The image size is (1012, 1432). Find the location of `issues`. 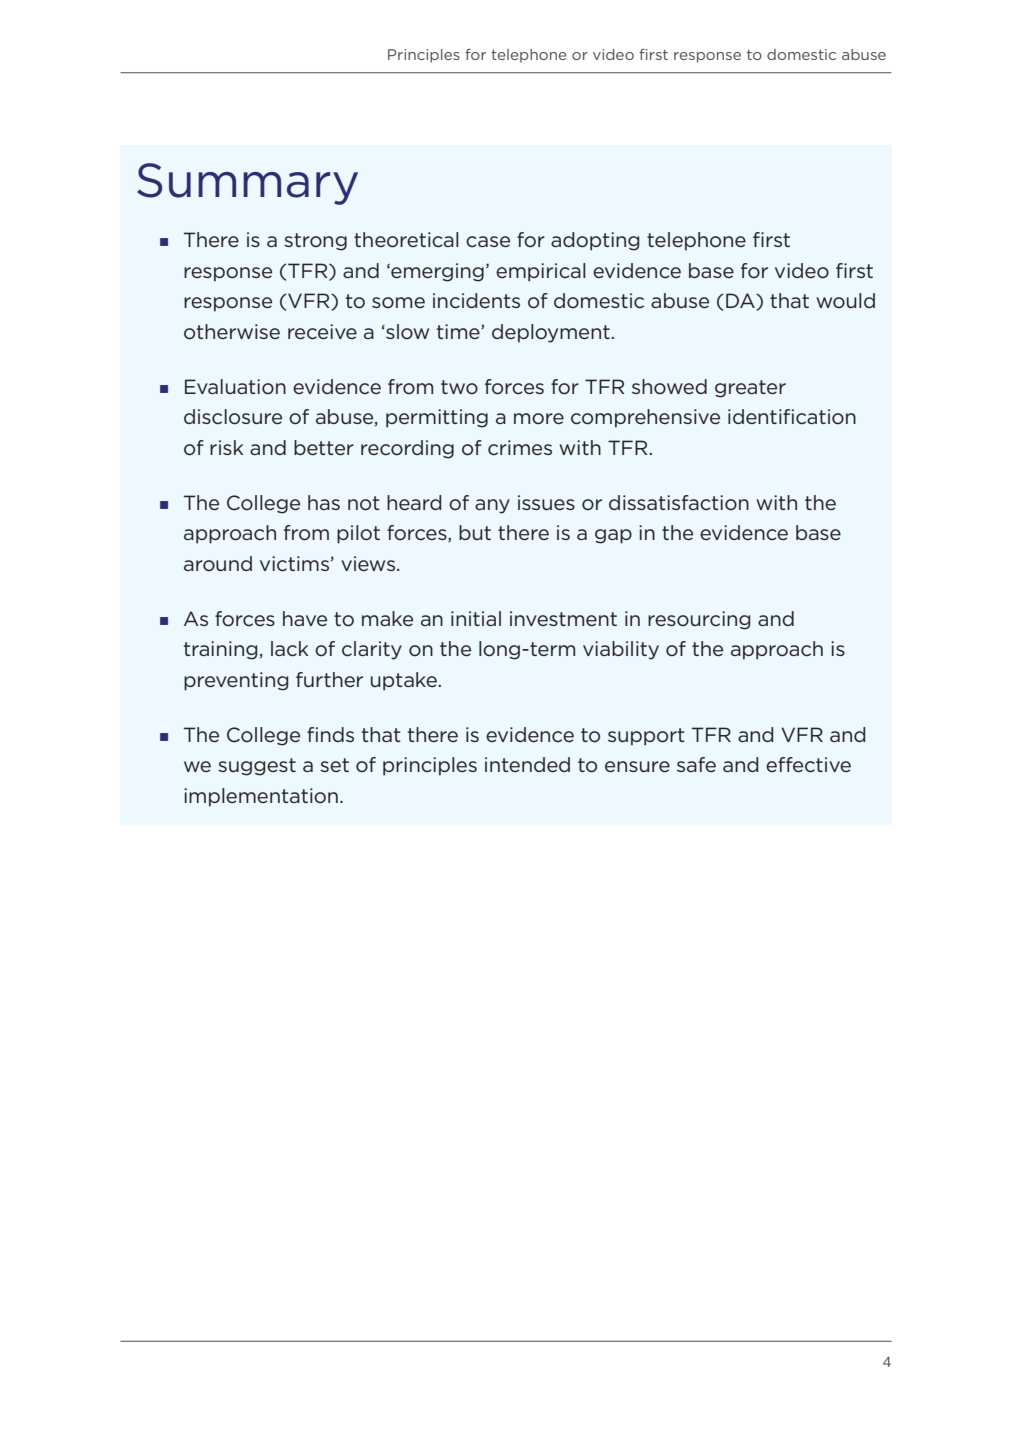

issues is located at coordinates (546, 502).
